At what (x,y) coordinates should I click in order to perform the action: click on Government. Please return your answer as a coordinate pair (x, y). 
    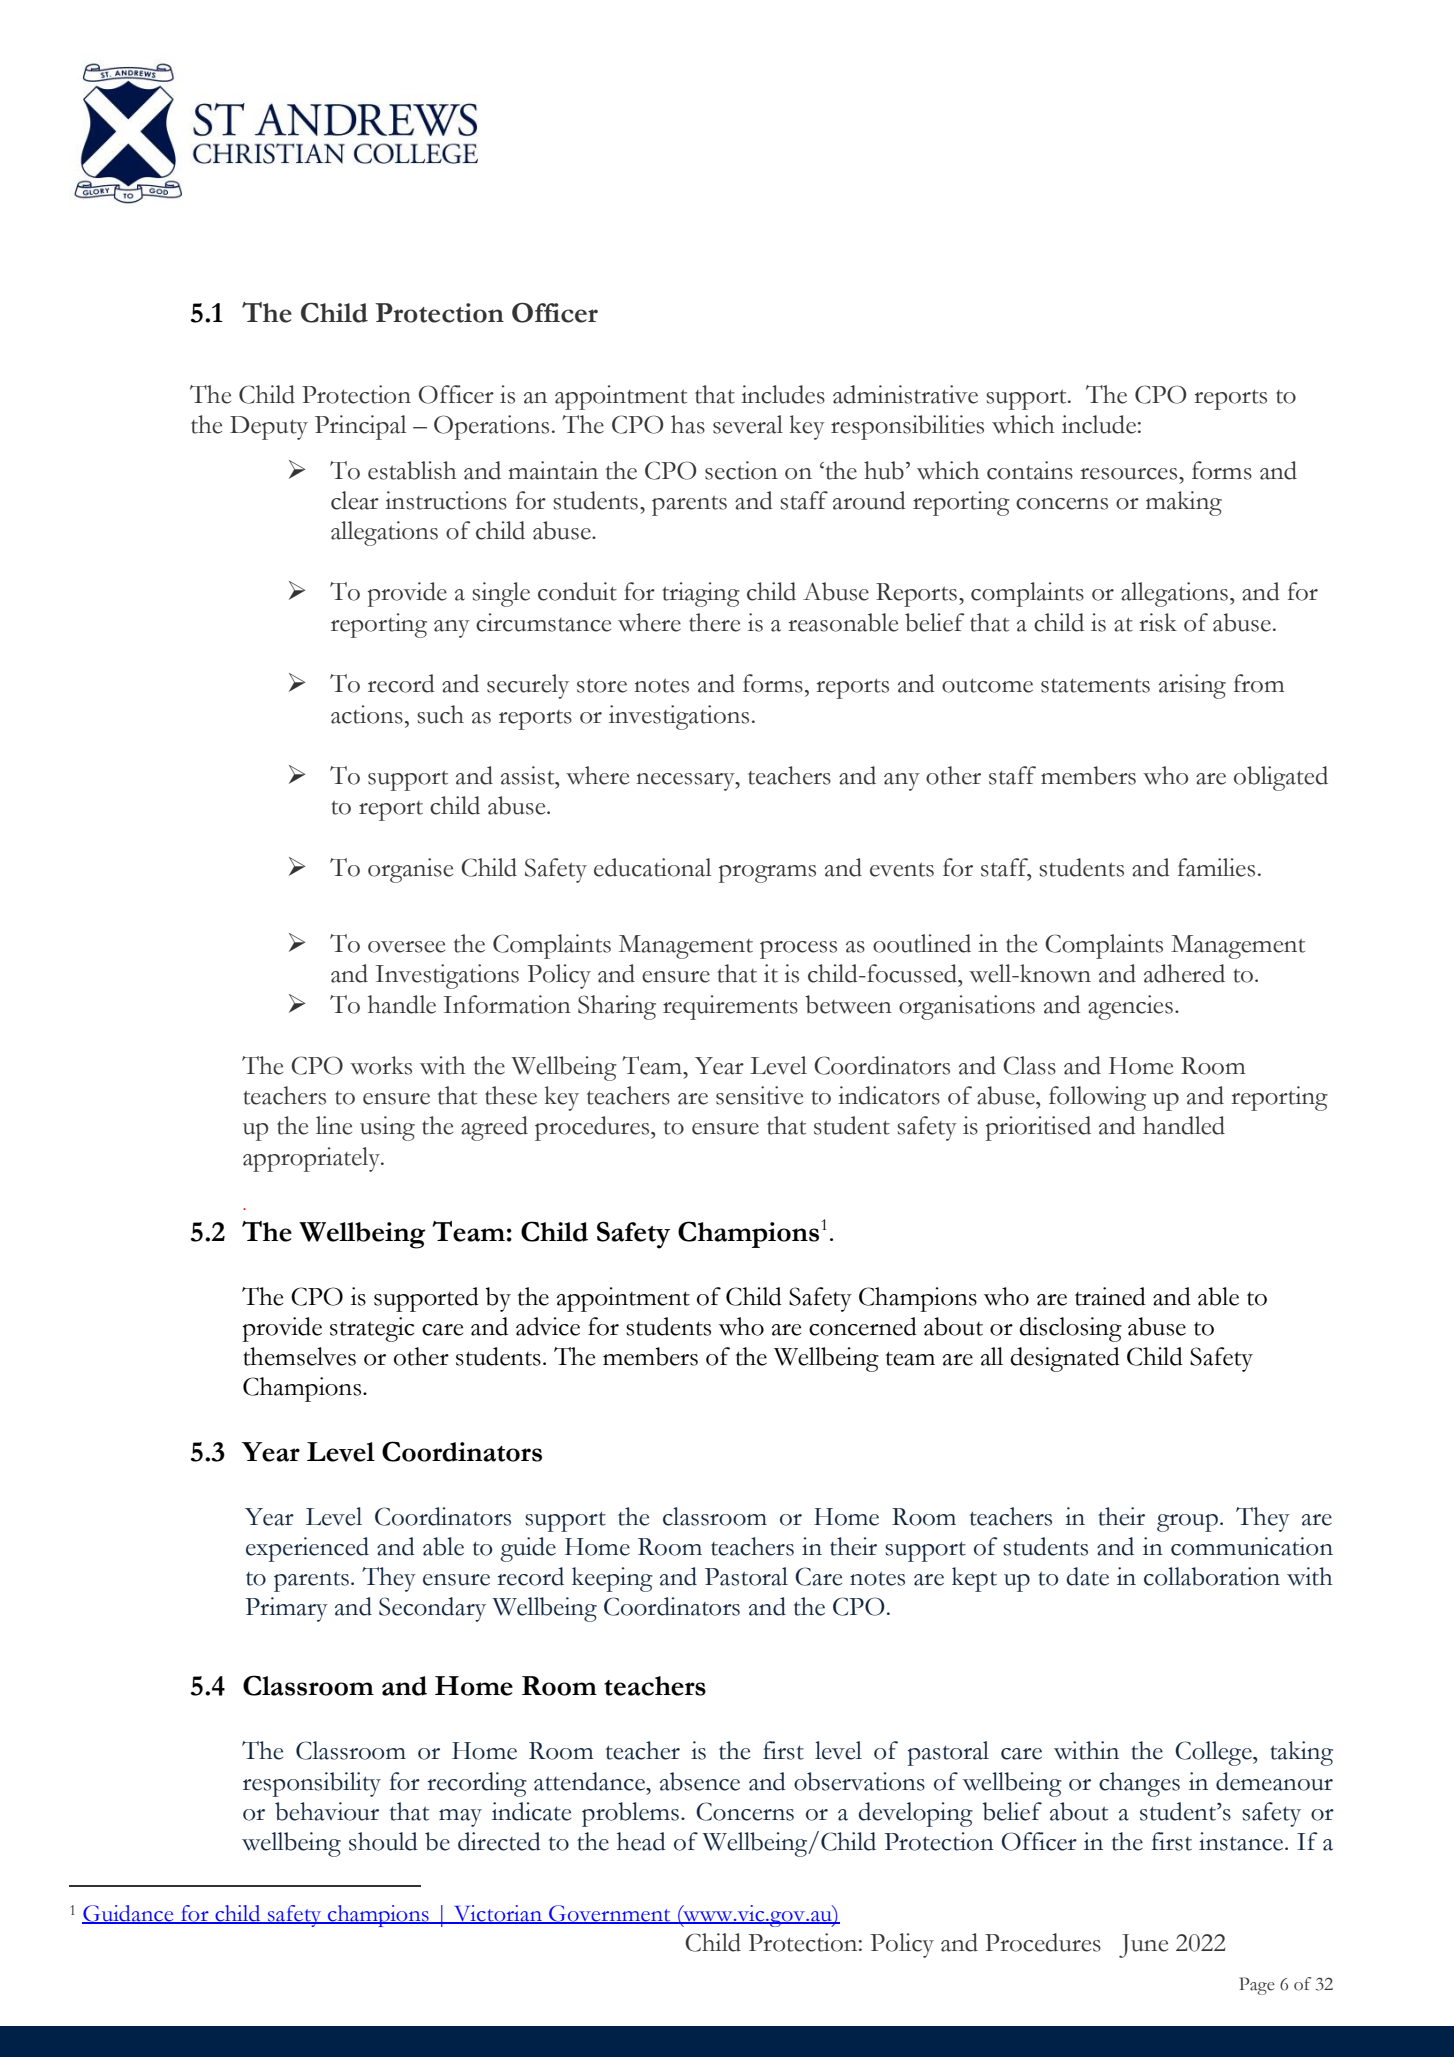
    Looking at the image, I should click on (610, 1914).
